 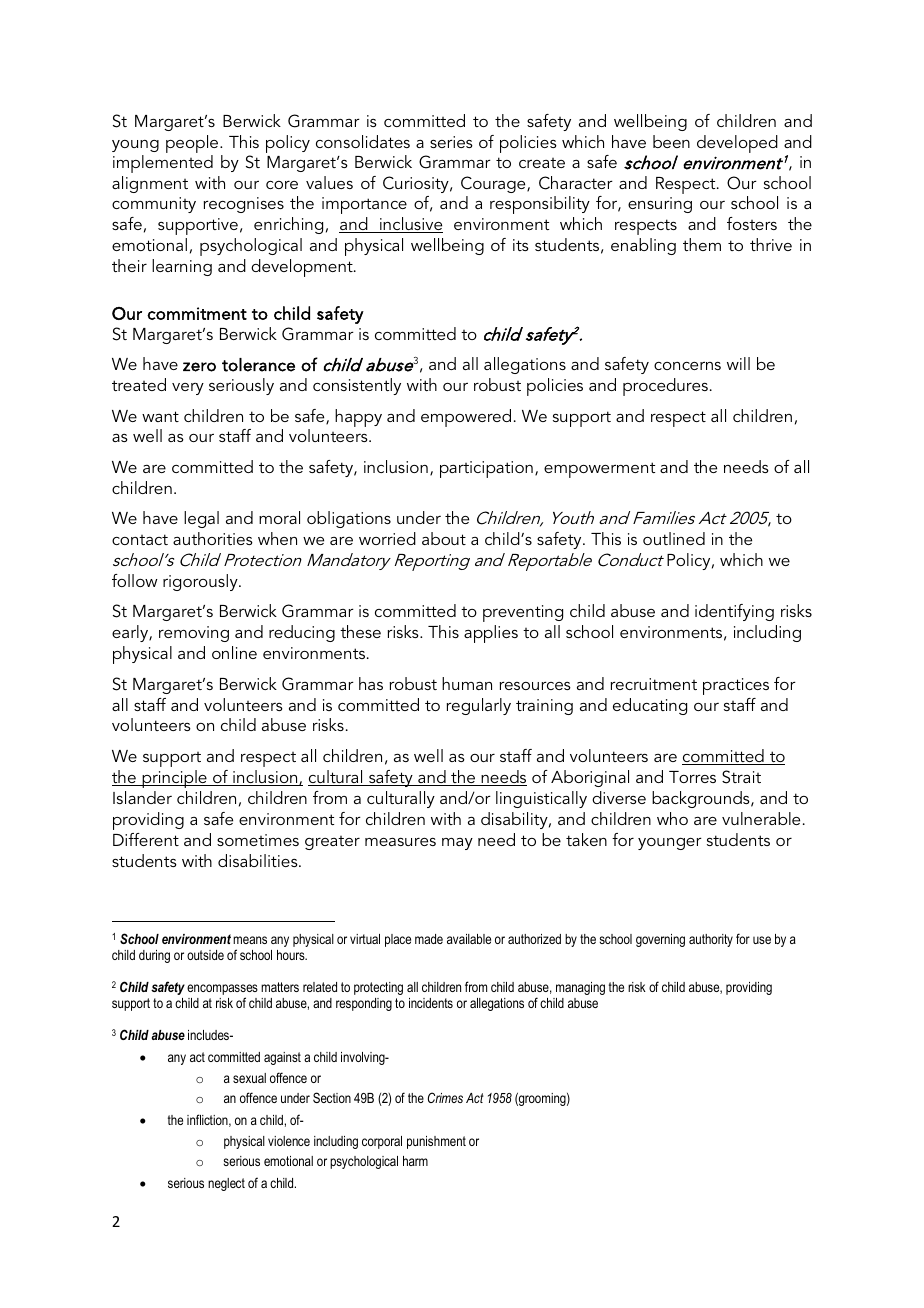 I want to click on been, so click(x=671, y=141).
